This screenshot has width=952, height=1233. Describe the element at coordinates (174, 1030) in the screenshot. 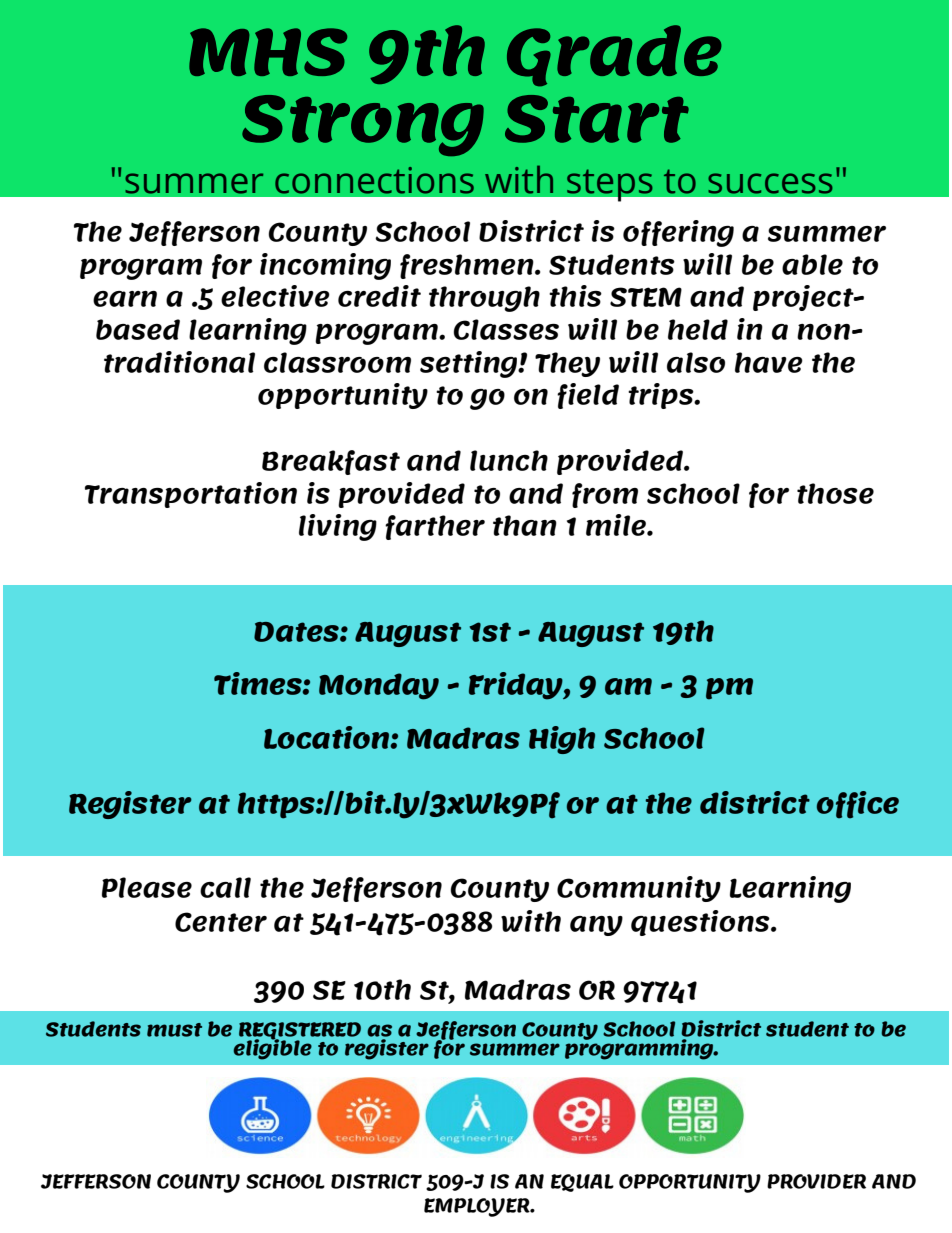

I see `must` at that location.
